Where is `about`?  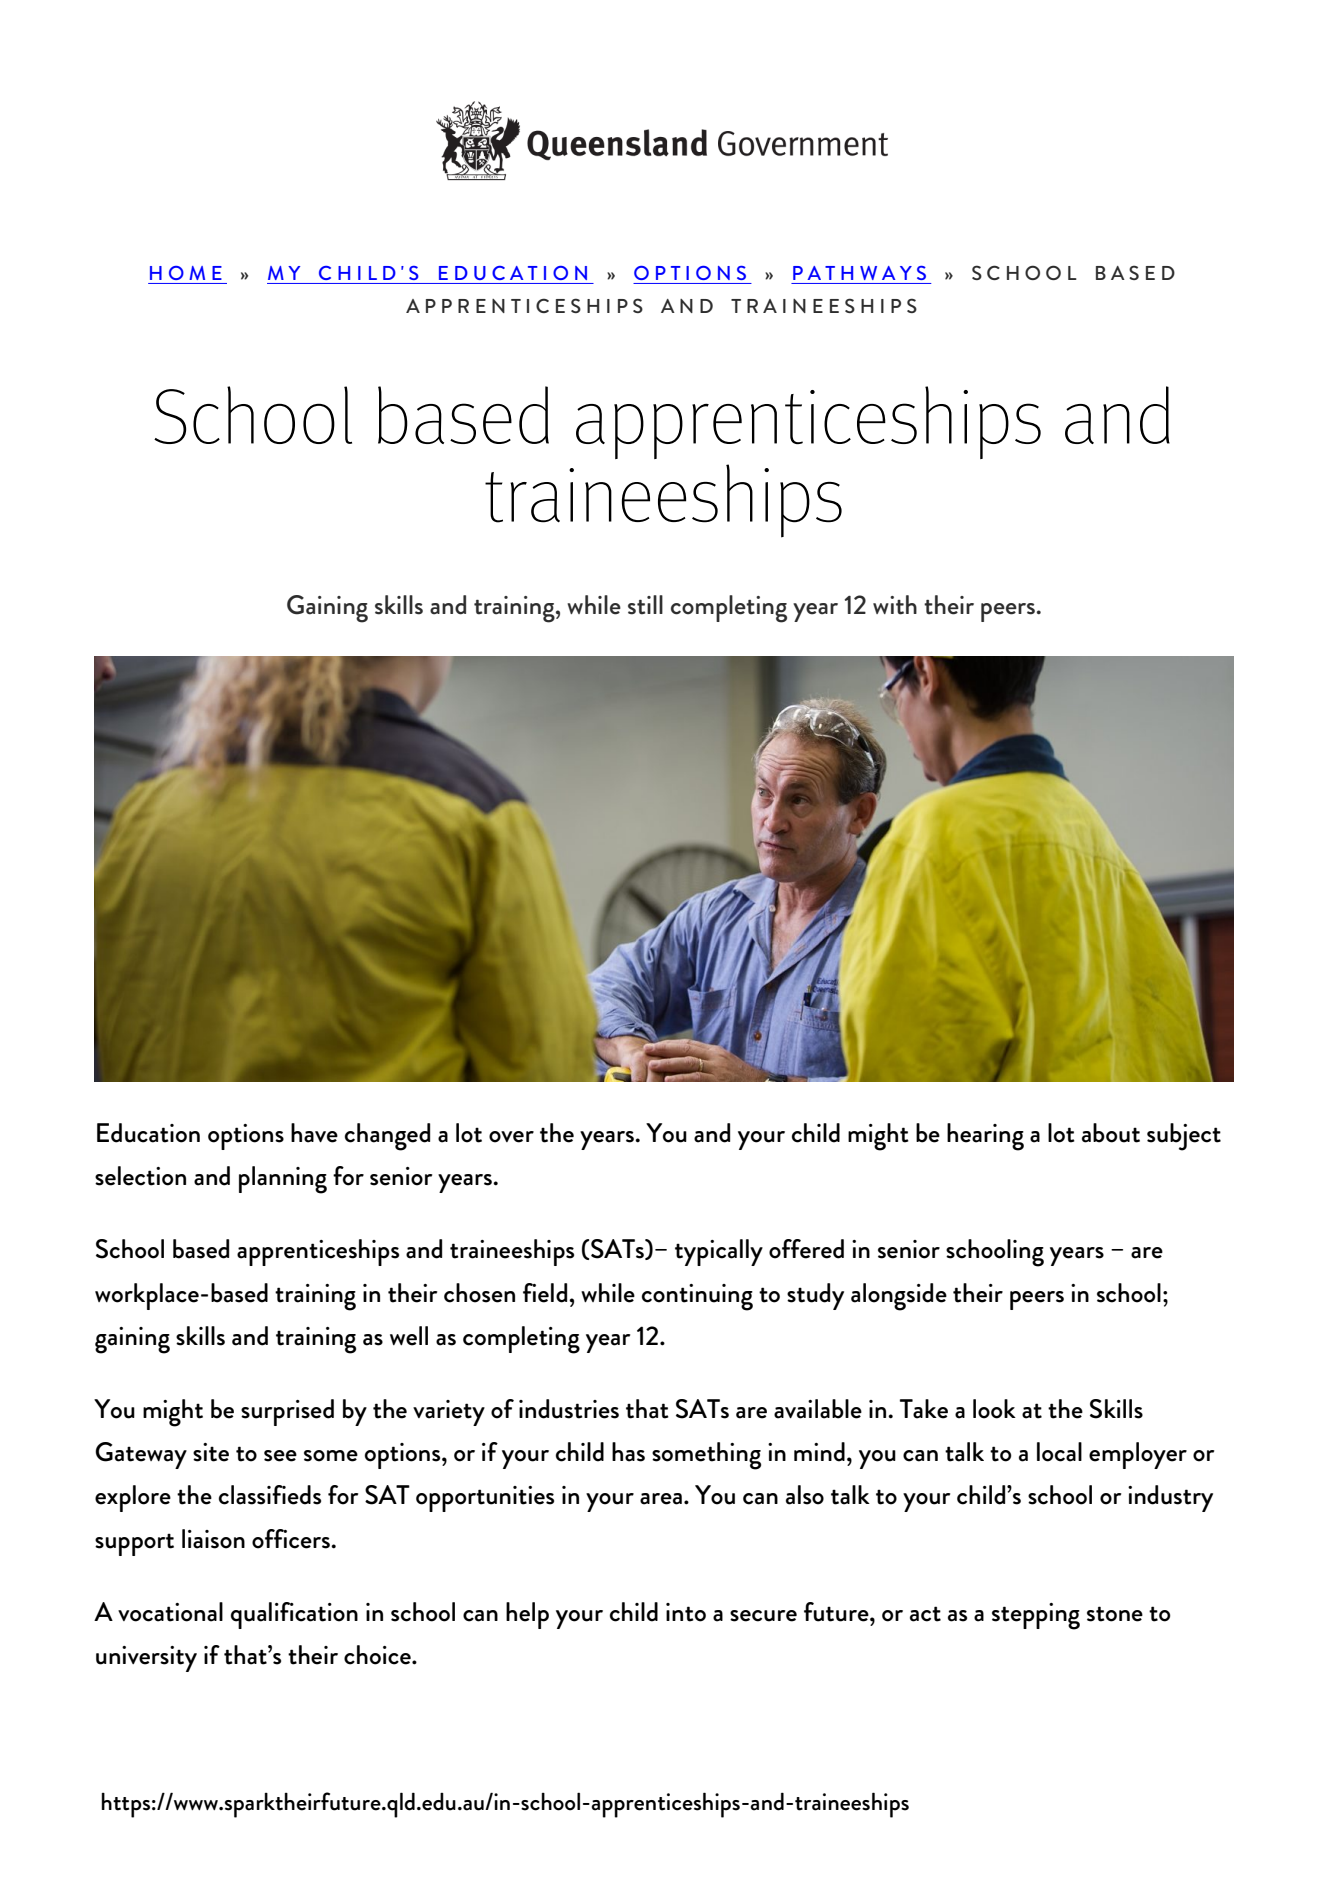
about is located at coordinates (1111, 1133).
